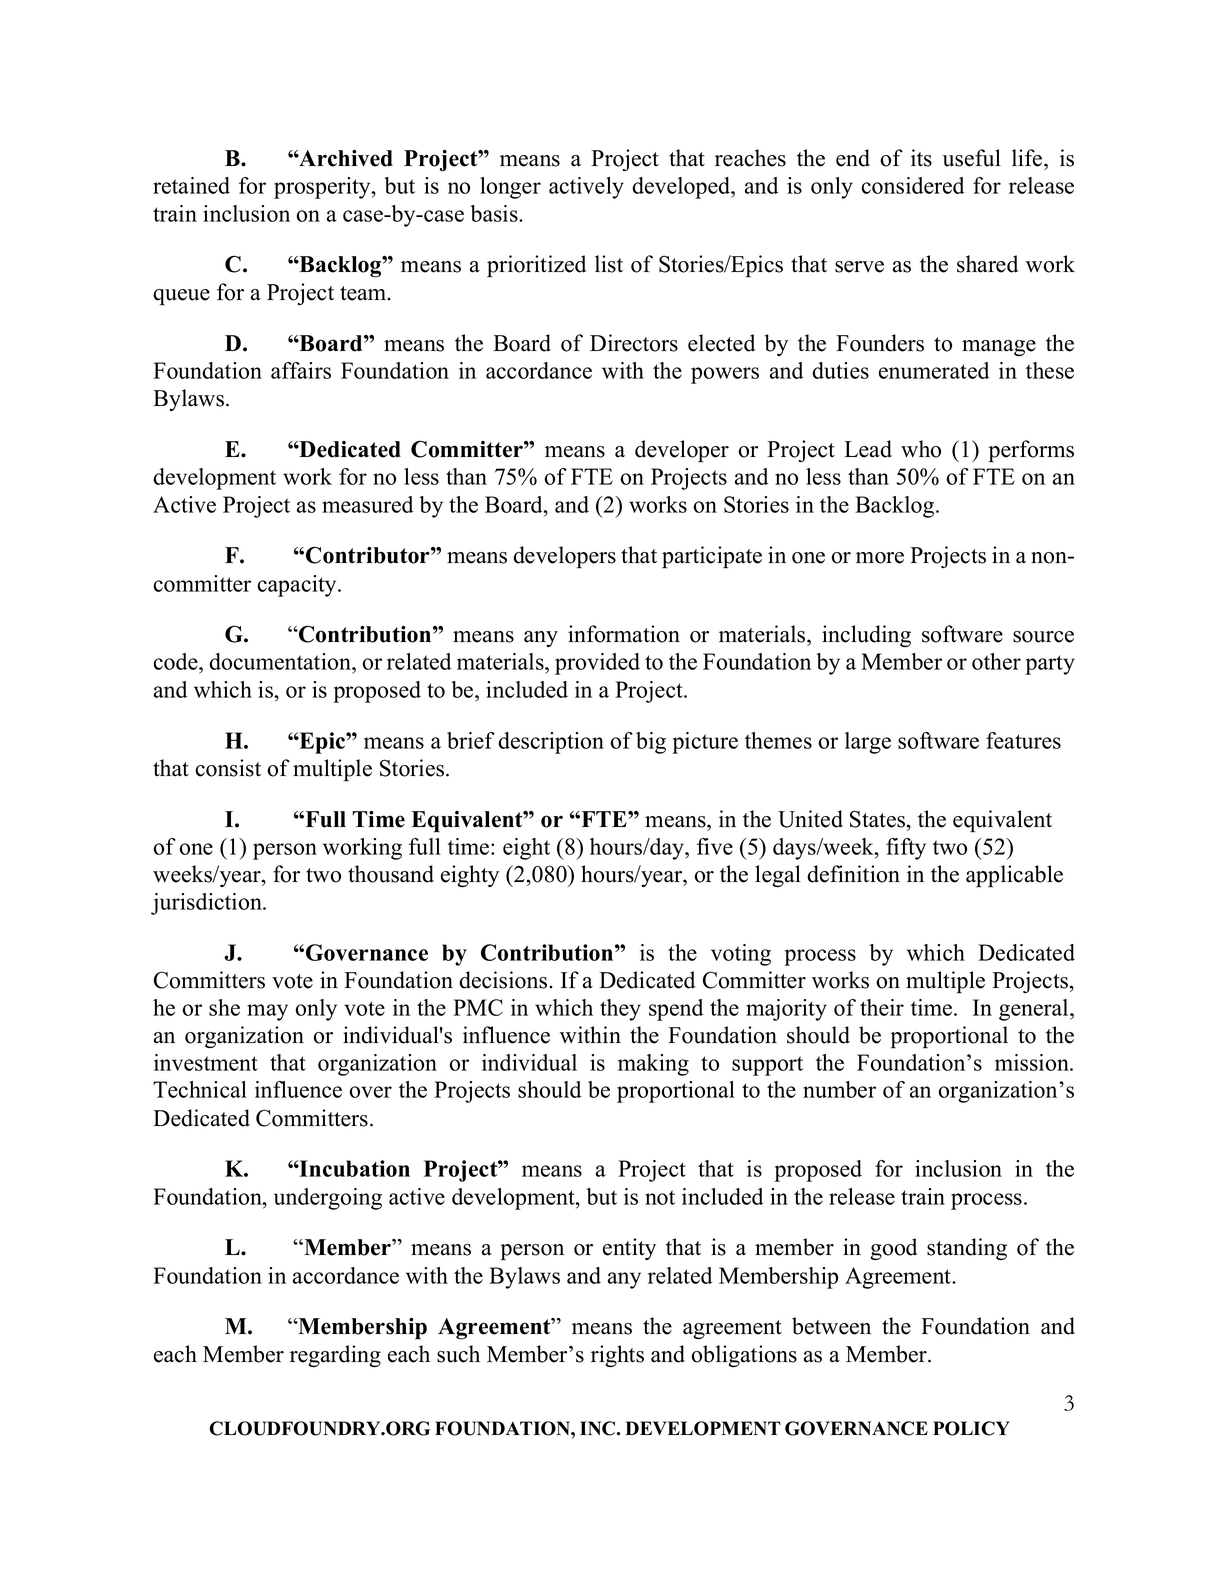 The image size is (1217, 1575). I want to click on rights, so click(617, 1356).
